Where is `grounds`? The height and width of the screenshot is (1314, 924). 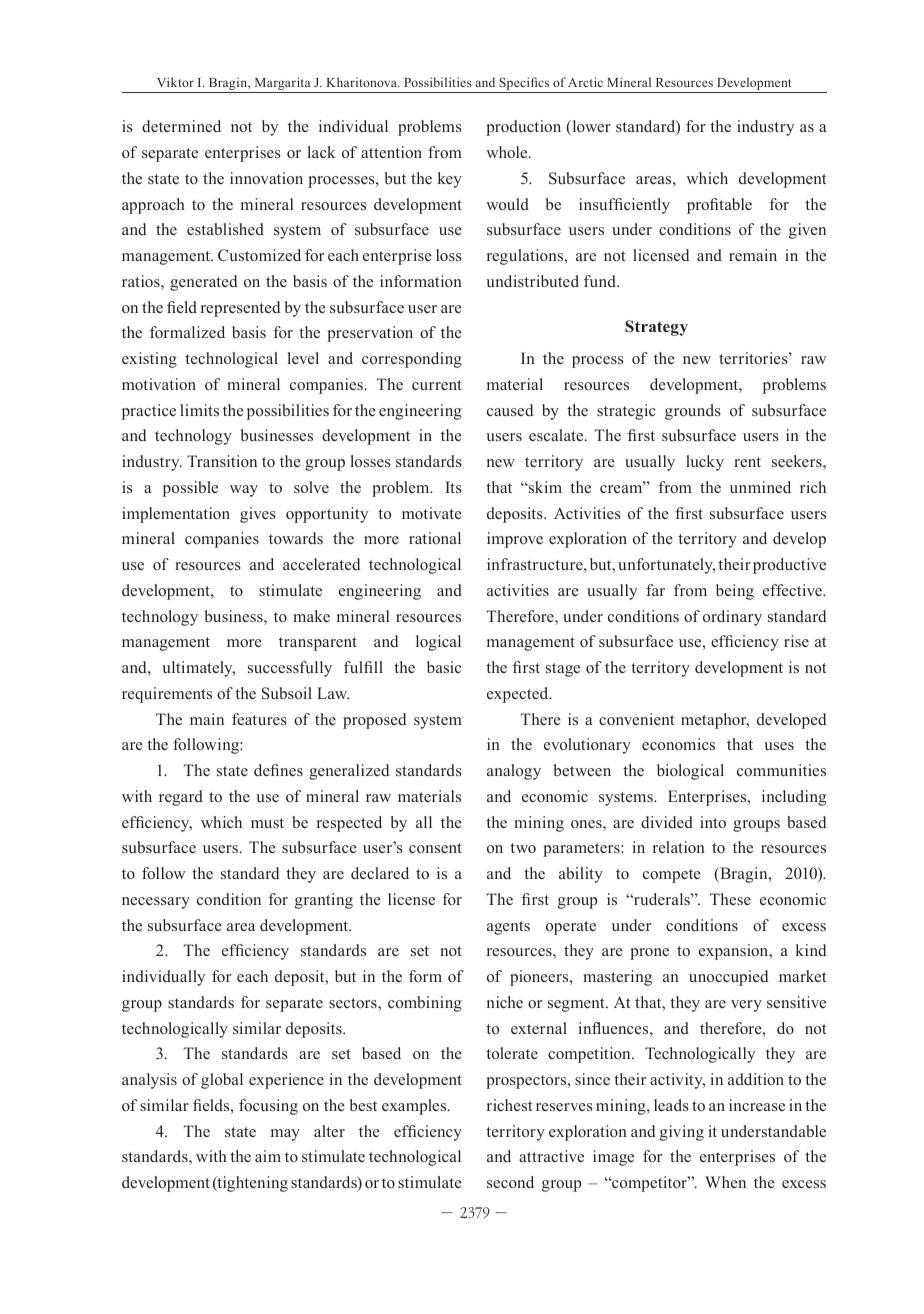 grounds is located at coordinates (693, 412).
